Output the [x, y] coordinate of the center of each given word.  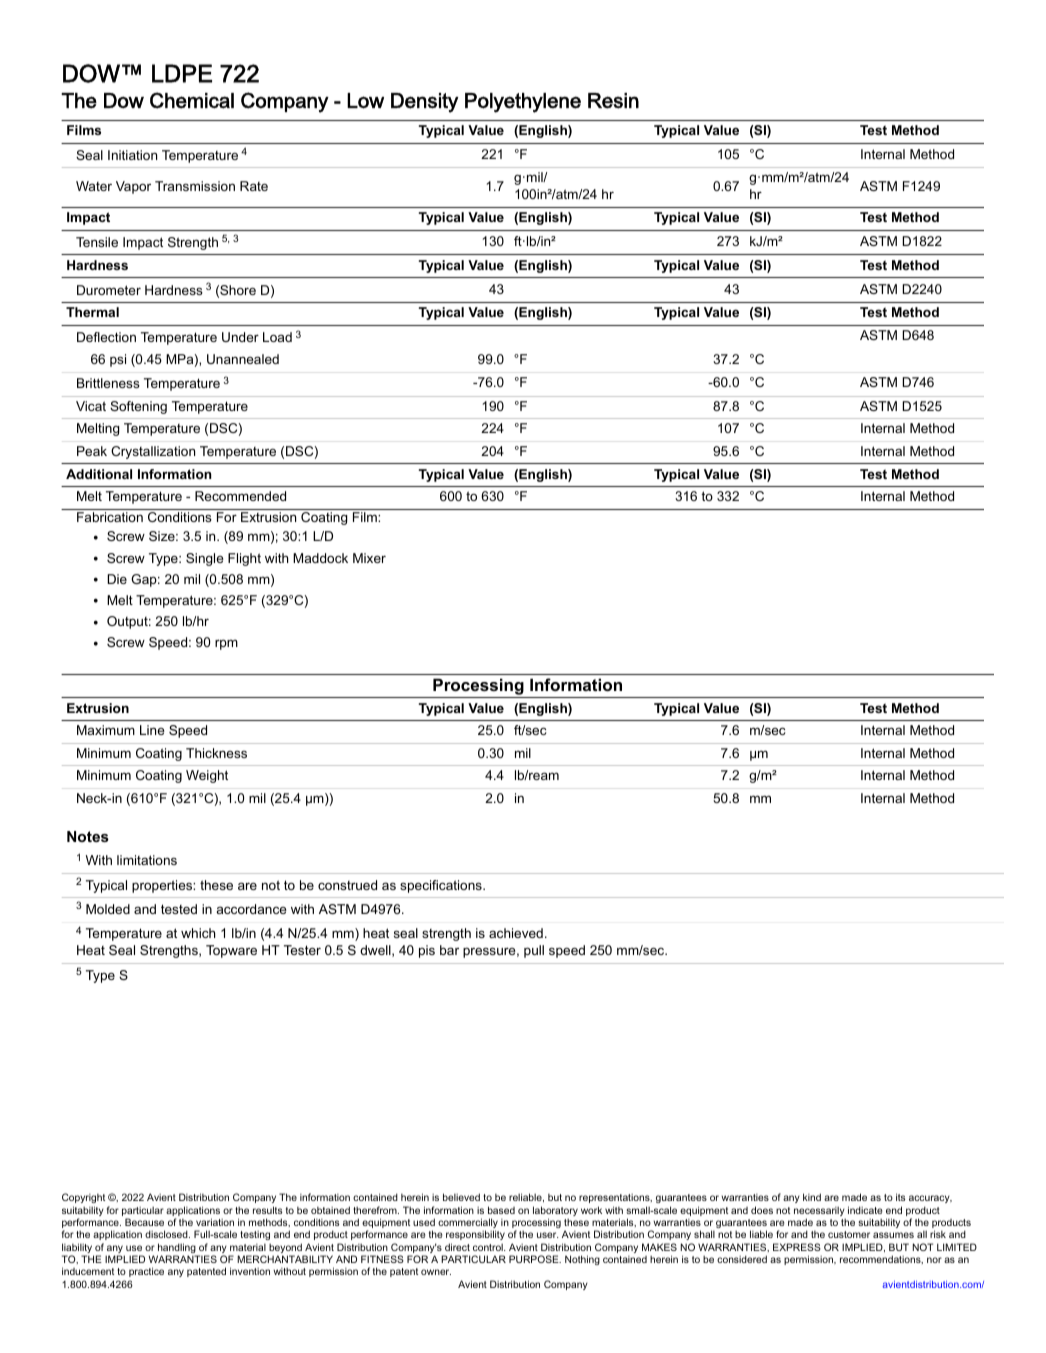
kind [812, 1197]
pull [534, 951]
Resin [613, 101]
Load [277, 337]
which [198, 933]
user [547, 1235]
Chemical [192, 100]
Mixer [369, 558]
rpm [226, 644]
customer [849, 1234]
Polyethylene [523, 103]
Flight [244, 559]
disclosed [167, 1234]
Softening [138, 407]
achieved [516, 933]
